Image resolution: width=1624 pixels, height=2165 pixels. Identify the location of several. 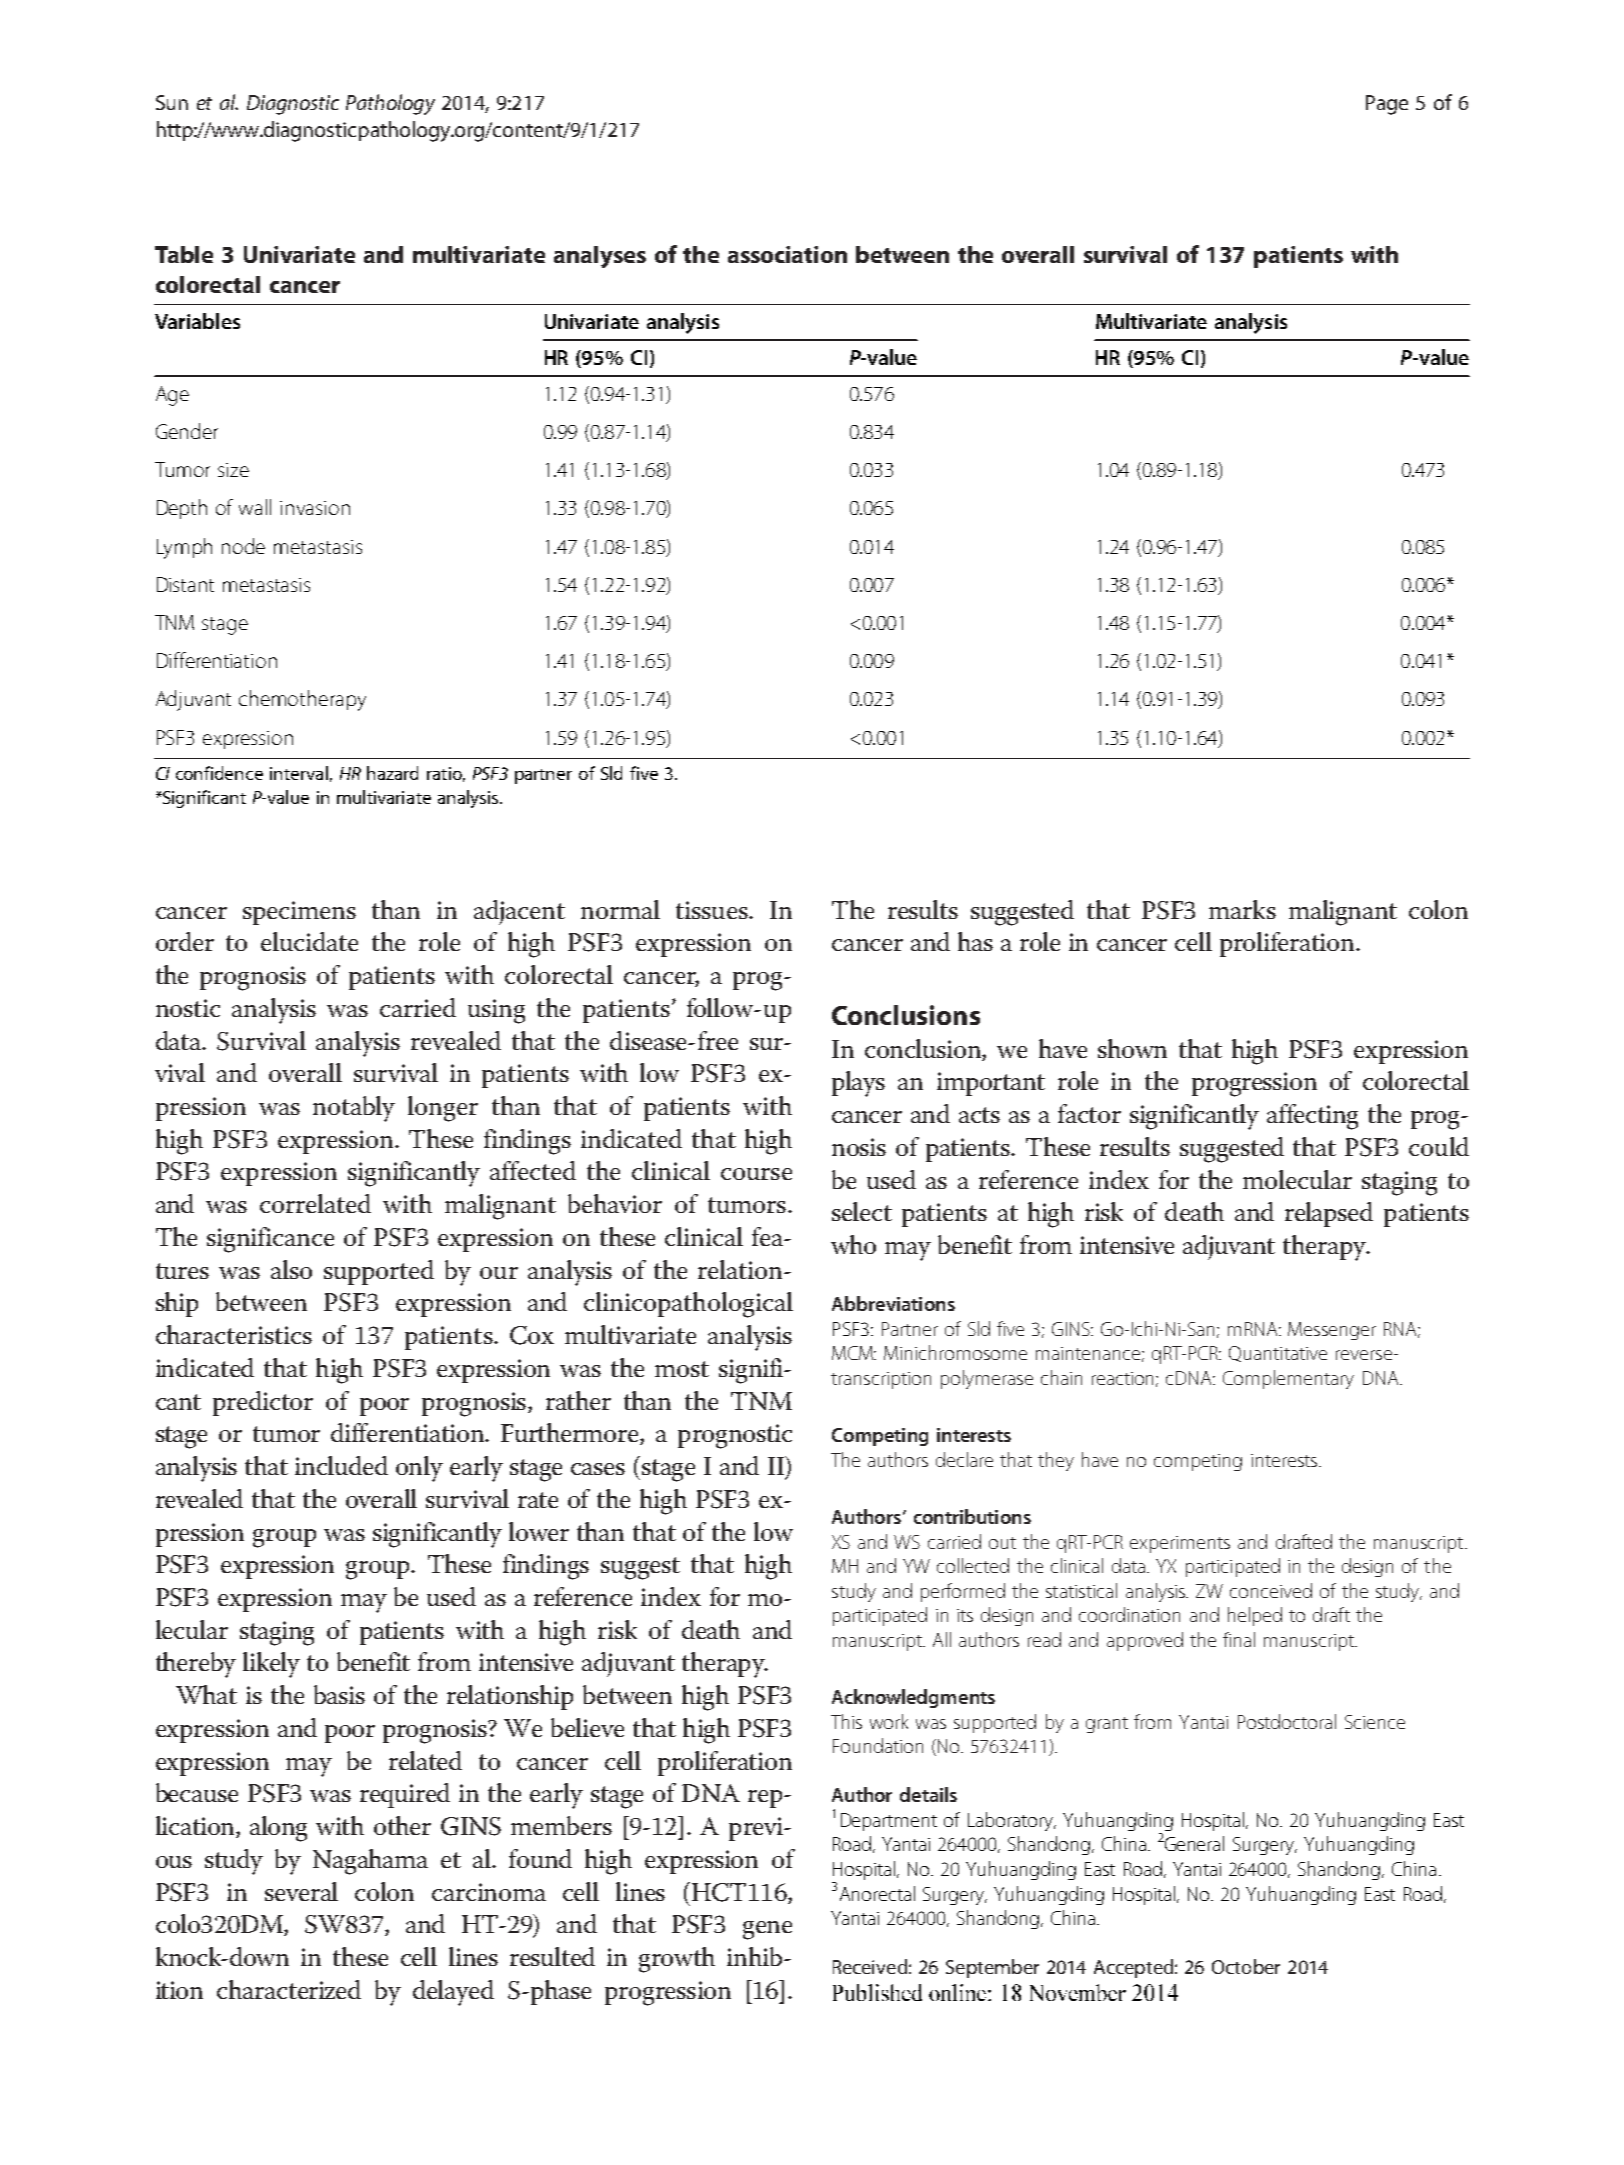
(301, 1891).
